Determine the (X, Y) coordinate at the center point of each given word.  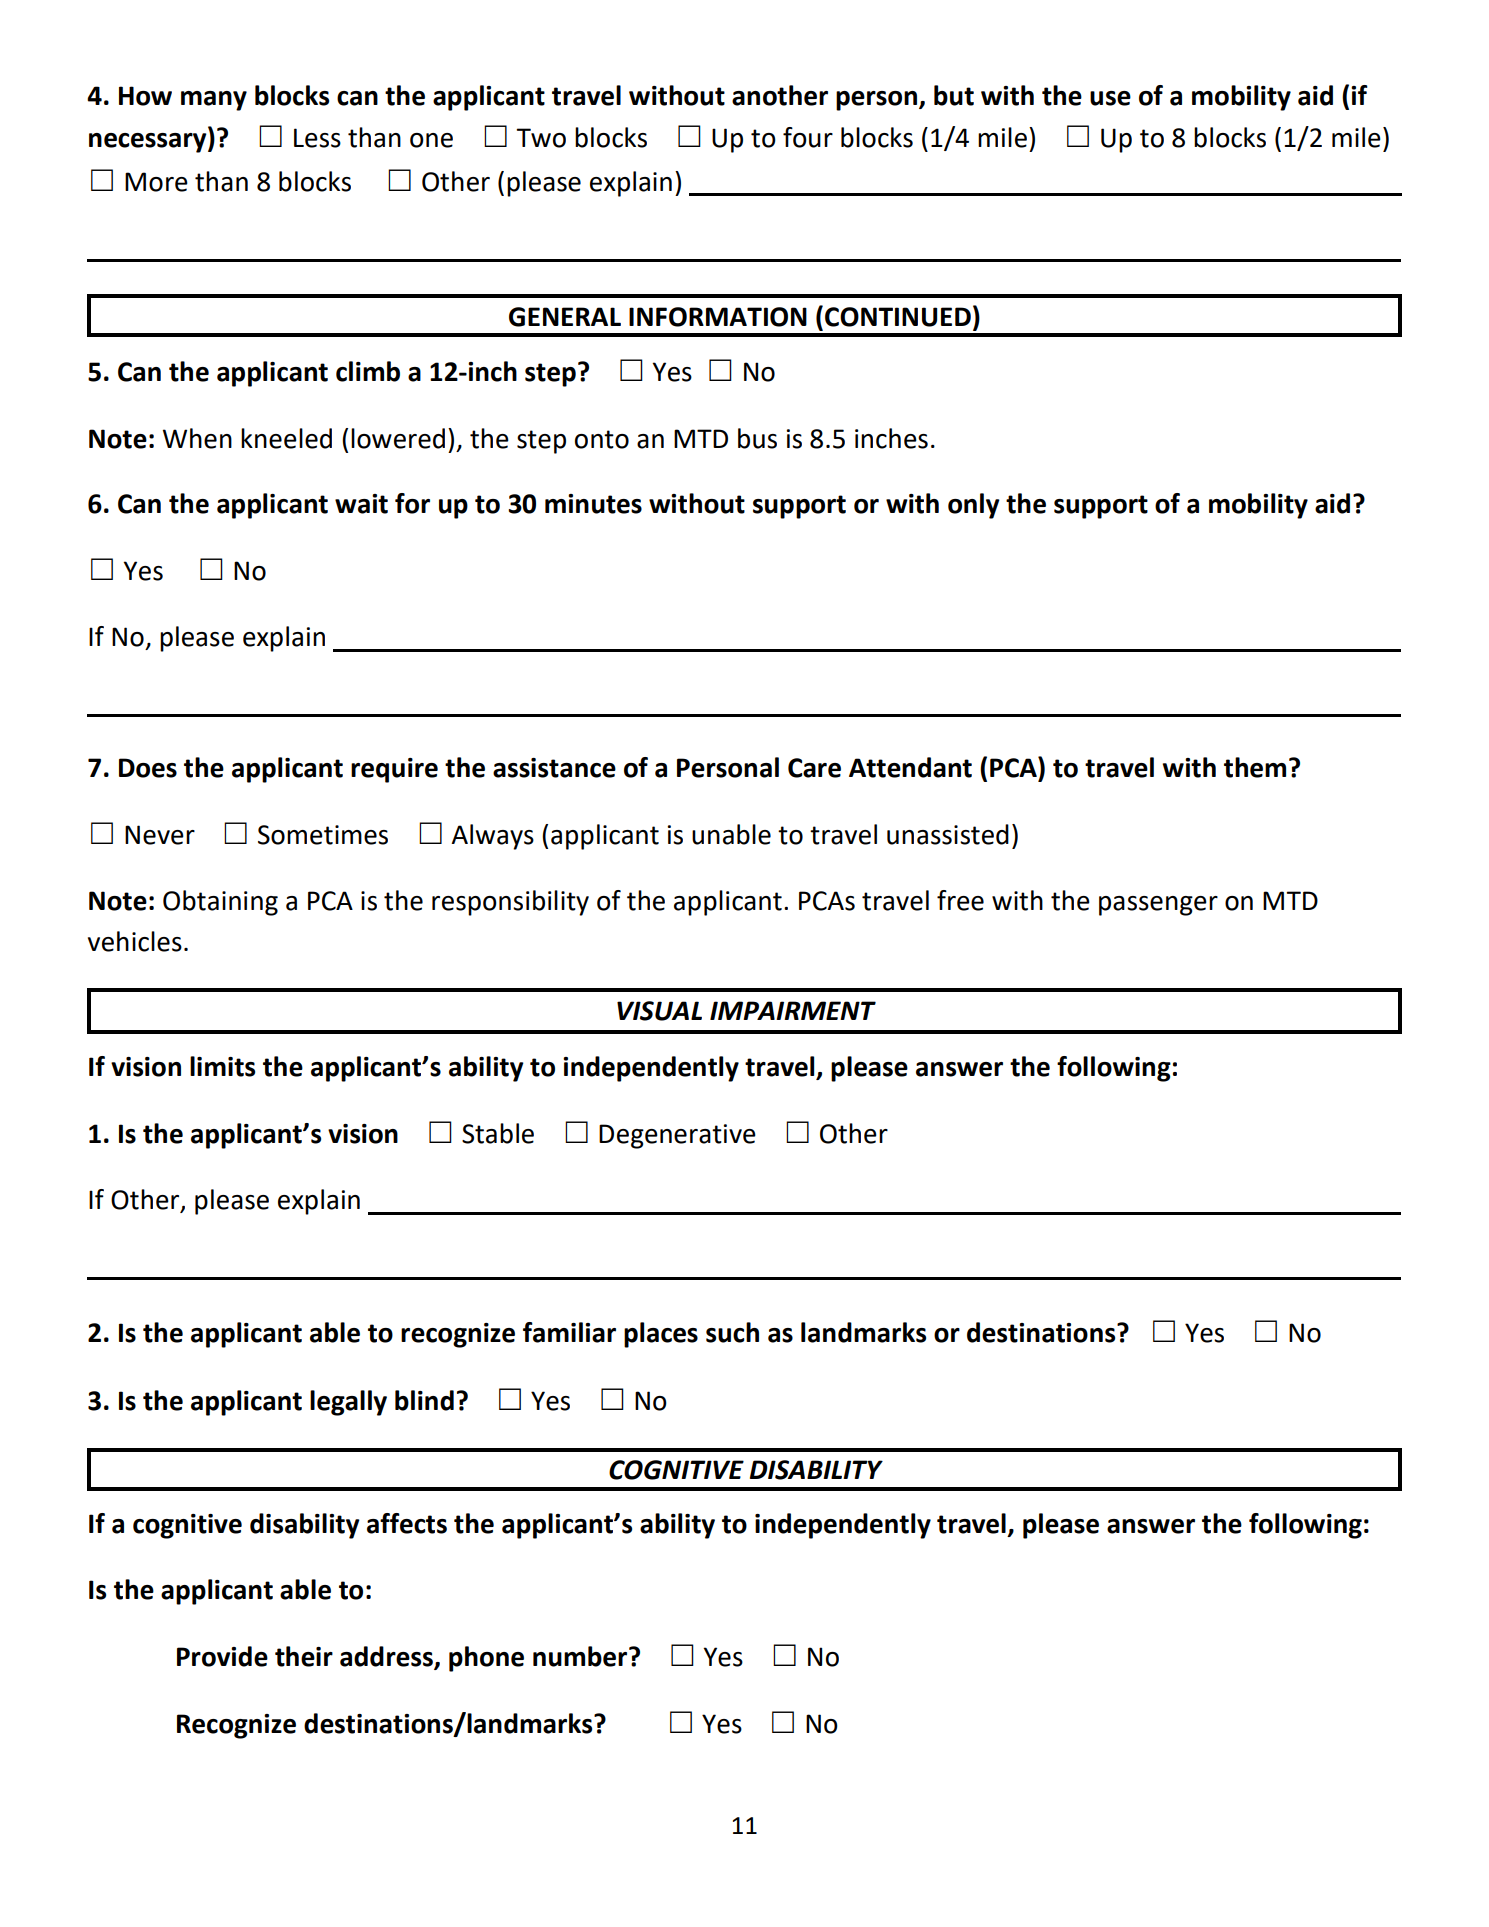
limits (222, 1066)
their (304, 1656)
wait (361, 504)
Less (317, 138)
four (808, 137)
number (581, 1656)
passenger (1158, 906)
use (1110, 98)
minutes (593, 504)
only (974, 506)
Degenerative (677, 1136)
